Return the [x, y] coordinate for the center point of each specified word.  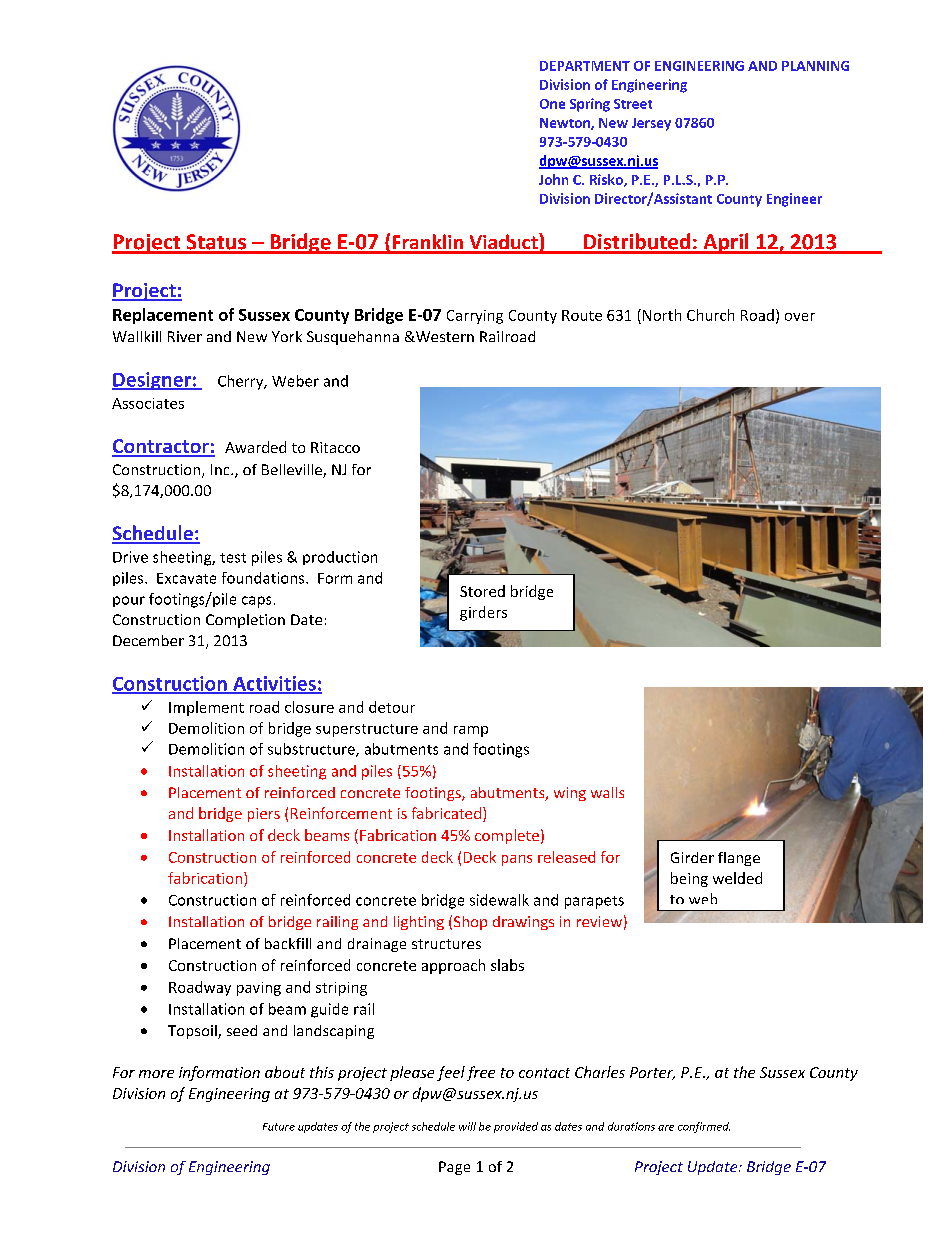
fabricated [446, 813]
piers [264, 815]
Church [710, 315]
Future [279, 1127]
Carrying [475, 317]
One [552, 104]
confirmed [704, 1127]
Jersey [651, 124]
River [185, 336]
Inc [221, 469]
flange [739, 859]
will [467, 1126]
